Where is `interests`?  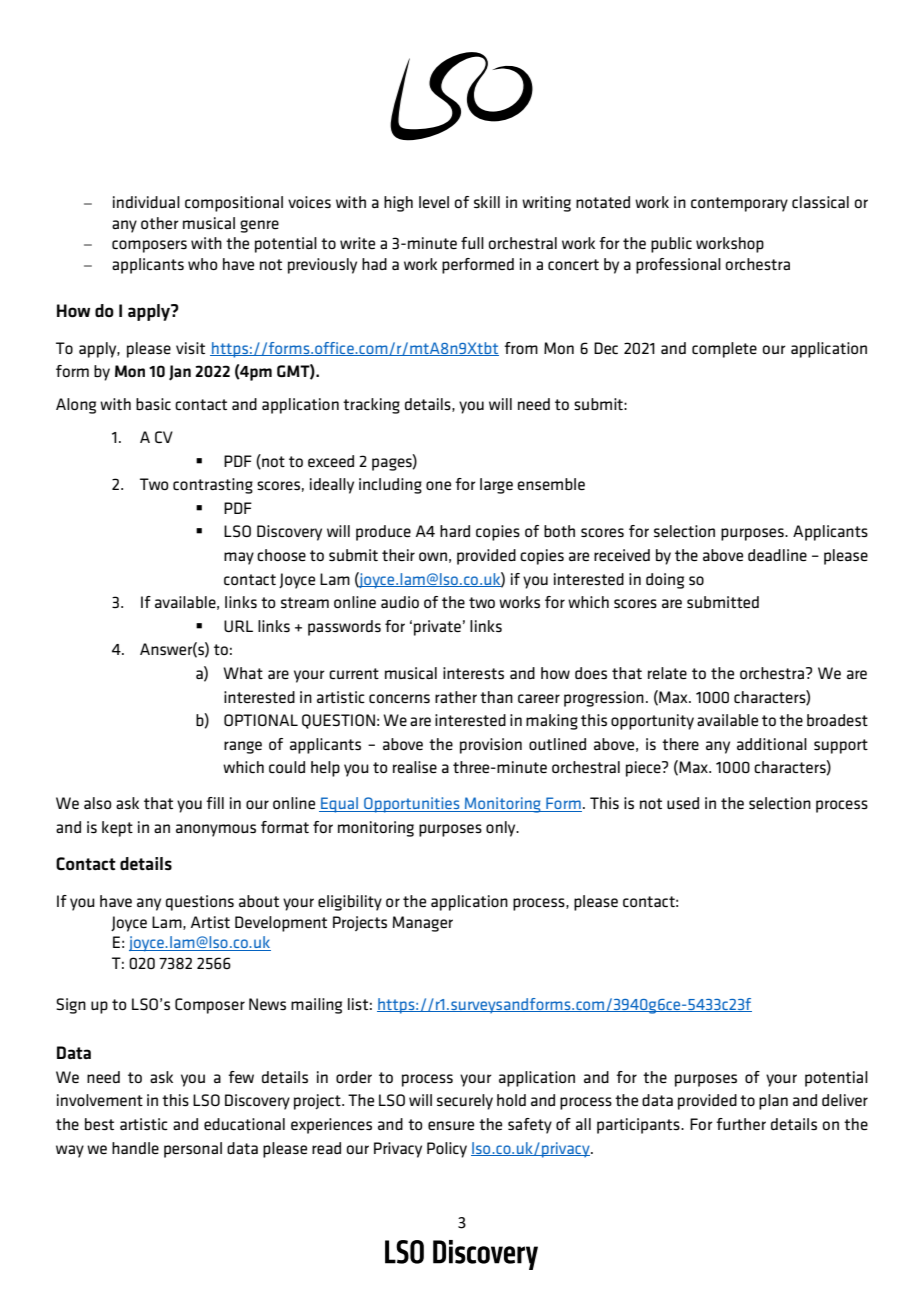
interests is located at coordinates (473, 673).
